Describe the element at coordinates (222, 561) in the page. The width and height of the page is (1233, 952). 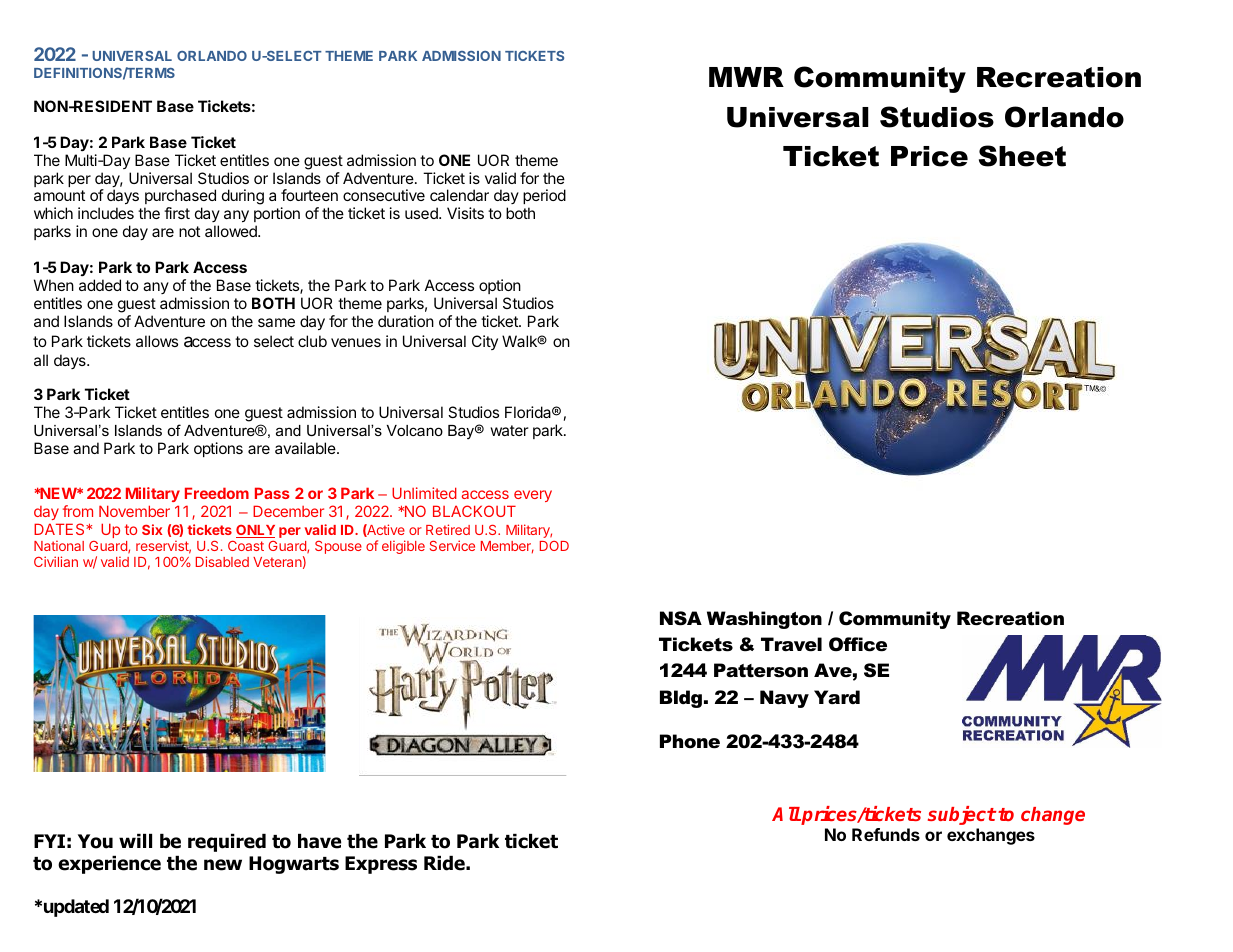
I see `Disabled` at that location.
